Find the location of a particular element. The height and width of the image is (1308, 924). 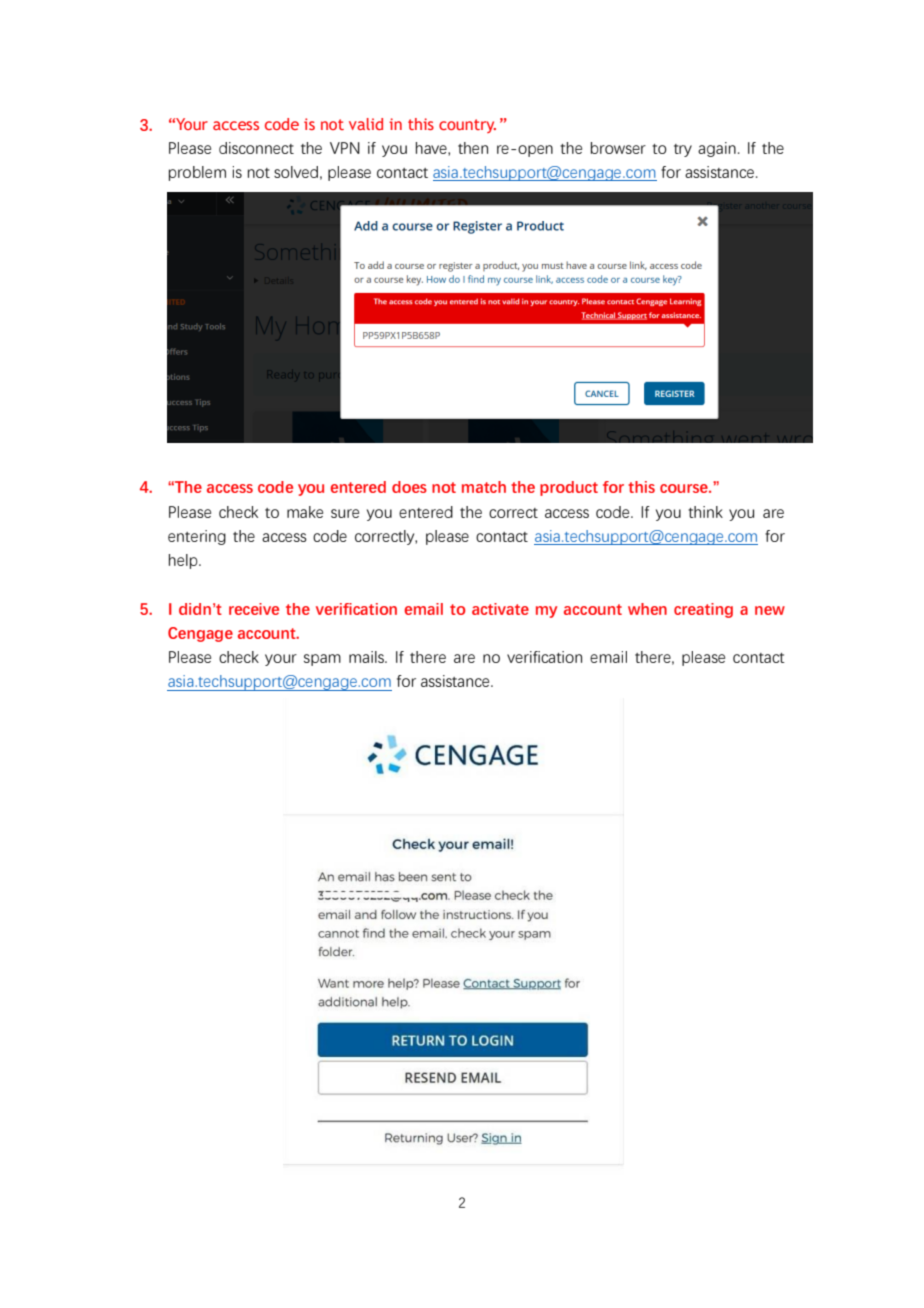

match is located at coordinates (484, 487).
